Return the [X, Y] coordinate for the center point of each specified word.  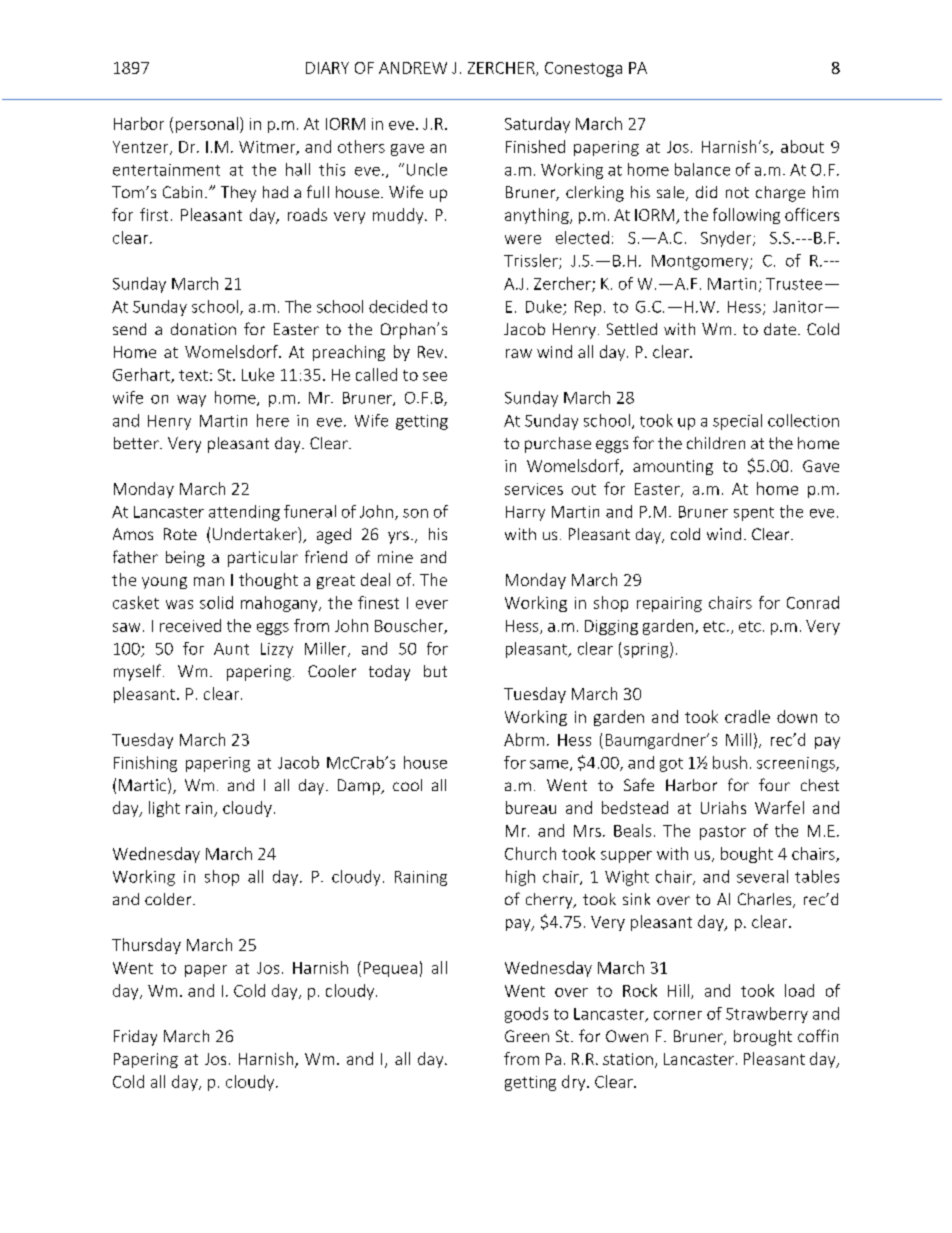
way [191, 401]
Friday [135, 1038]
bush [730, 762]
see [435, 376]
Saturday [537, 125]
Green [527, 1036]
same [550, 765]
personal [207, 125]
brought [763, 1038]
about [802, 146]
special [737, 422]
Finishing [145, 764]
